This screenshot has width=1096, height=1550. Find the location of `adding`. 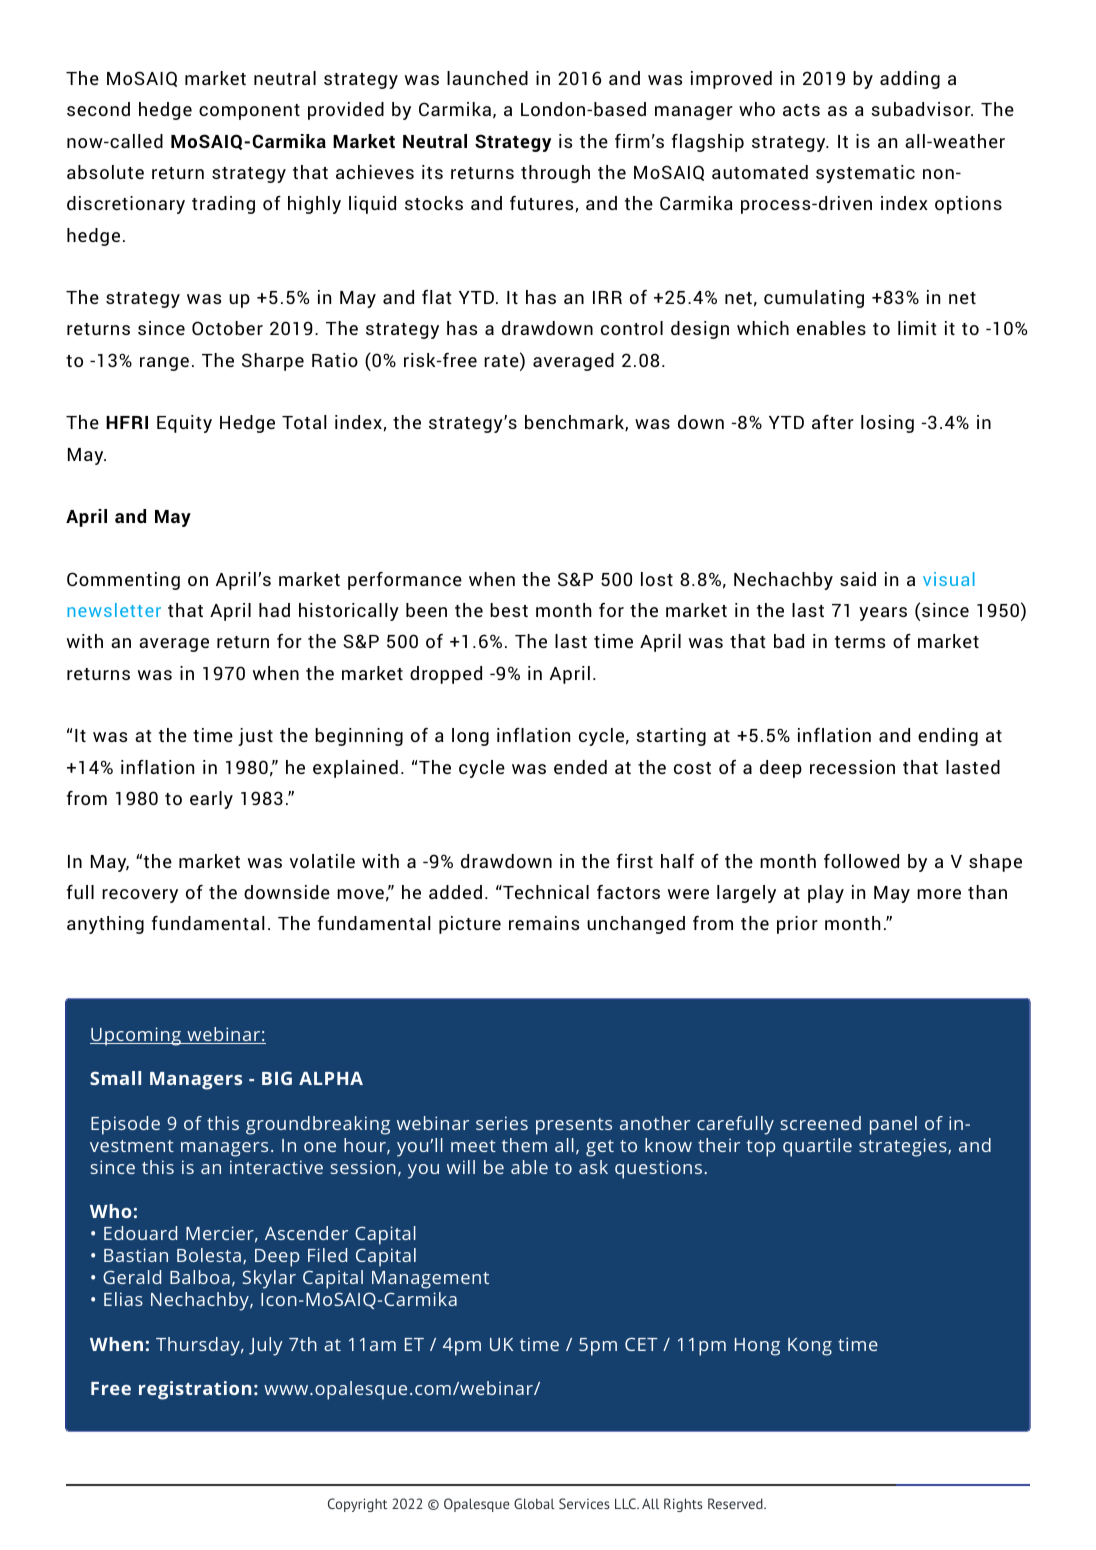

adding is located at coordinates (910, 80).
